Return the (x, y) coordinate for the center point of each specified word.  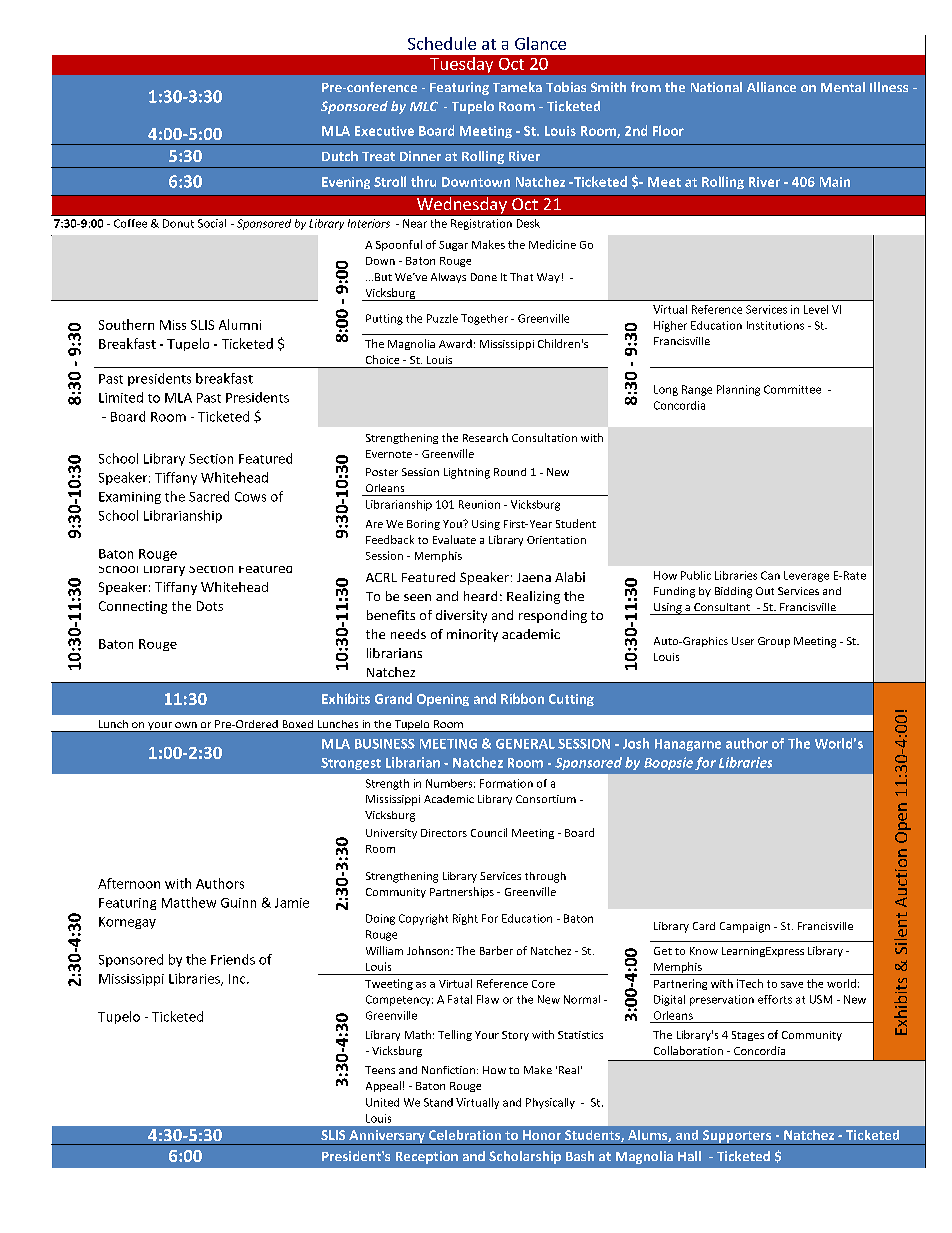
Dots (210, 606)
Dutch (340, 156)
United (382, 1102)
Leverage (806, 576)
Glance (540, 43)
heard (480, 596)
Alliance (771, 87)
